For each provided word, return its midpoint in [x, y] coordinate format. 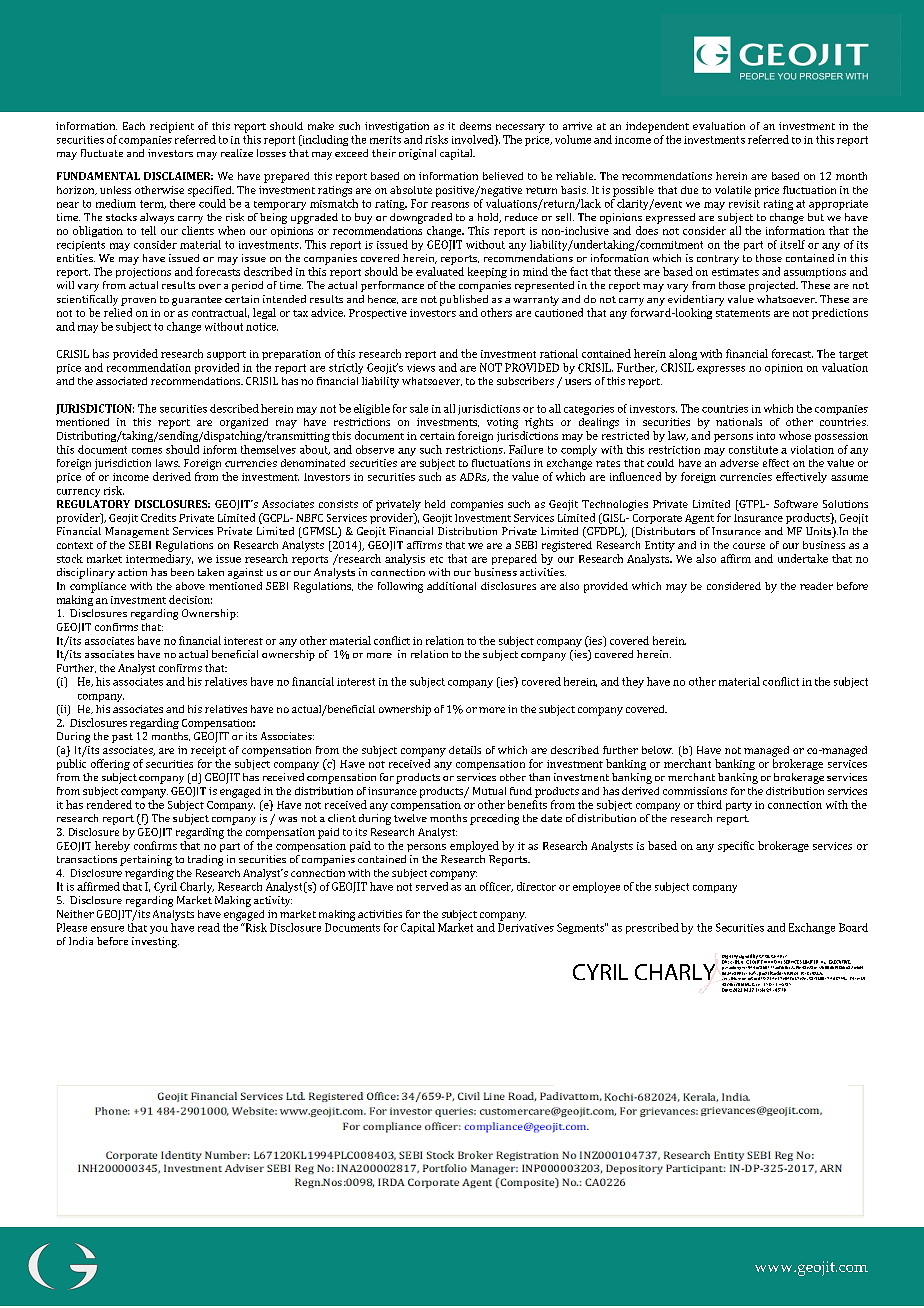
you [159, 930]
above [190, 586]
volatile [733, 190]
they [633, 682]
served [432, 886]
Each [134, 126]
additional [451, 586]
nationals [739, 422]
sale [419, 408]
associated [121, 381]
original [417, 154]
